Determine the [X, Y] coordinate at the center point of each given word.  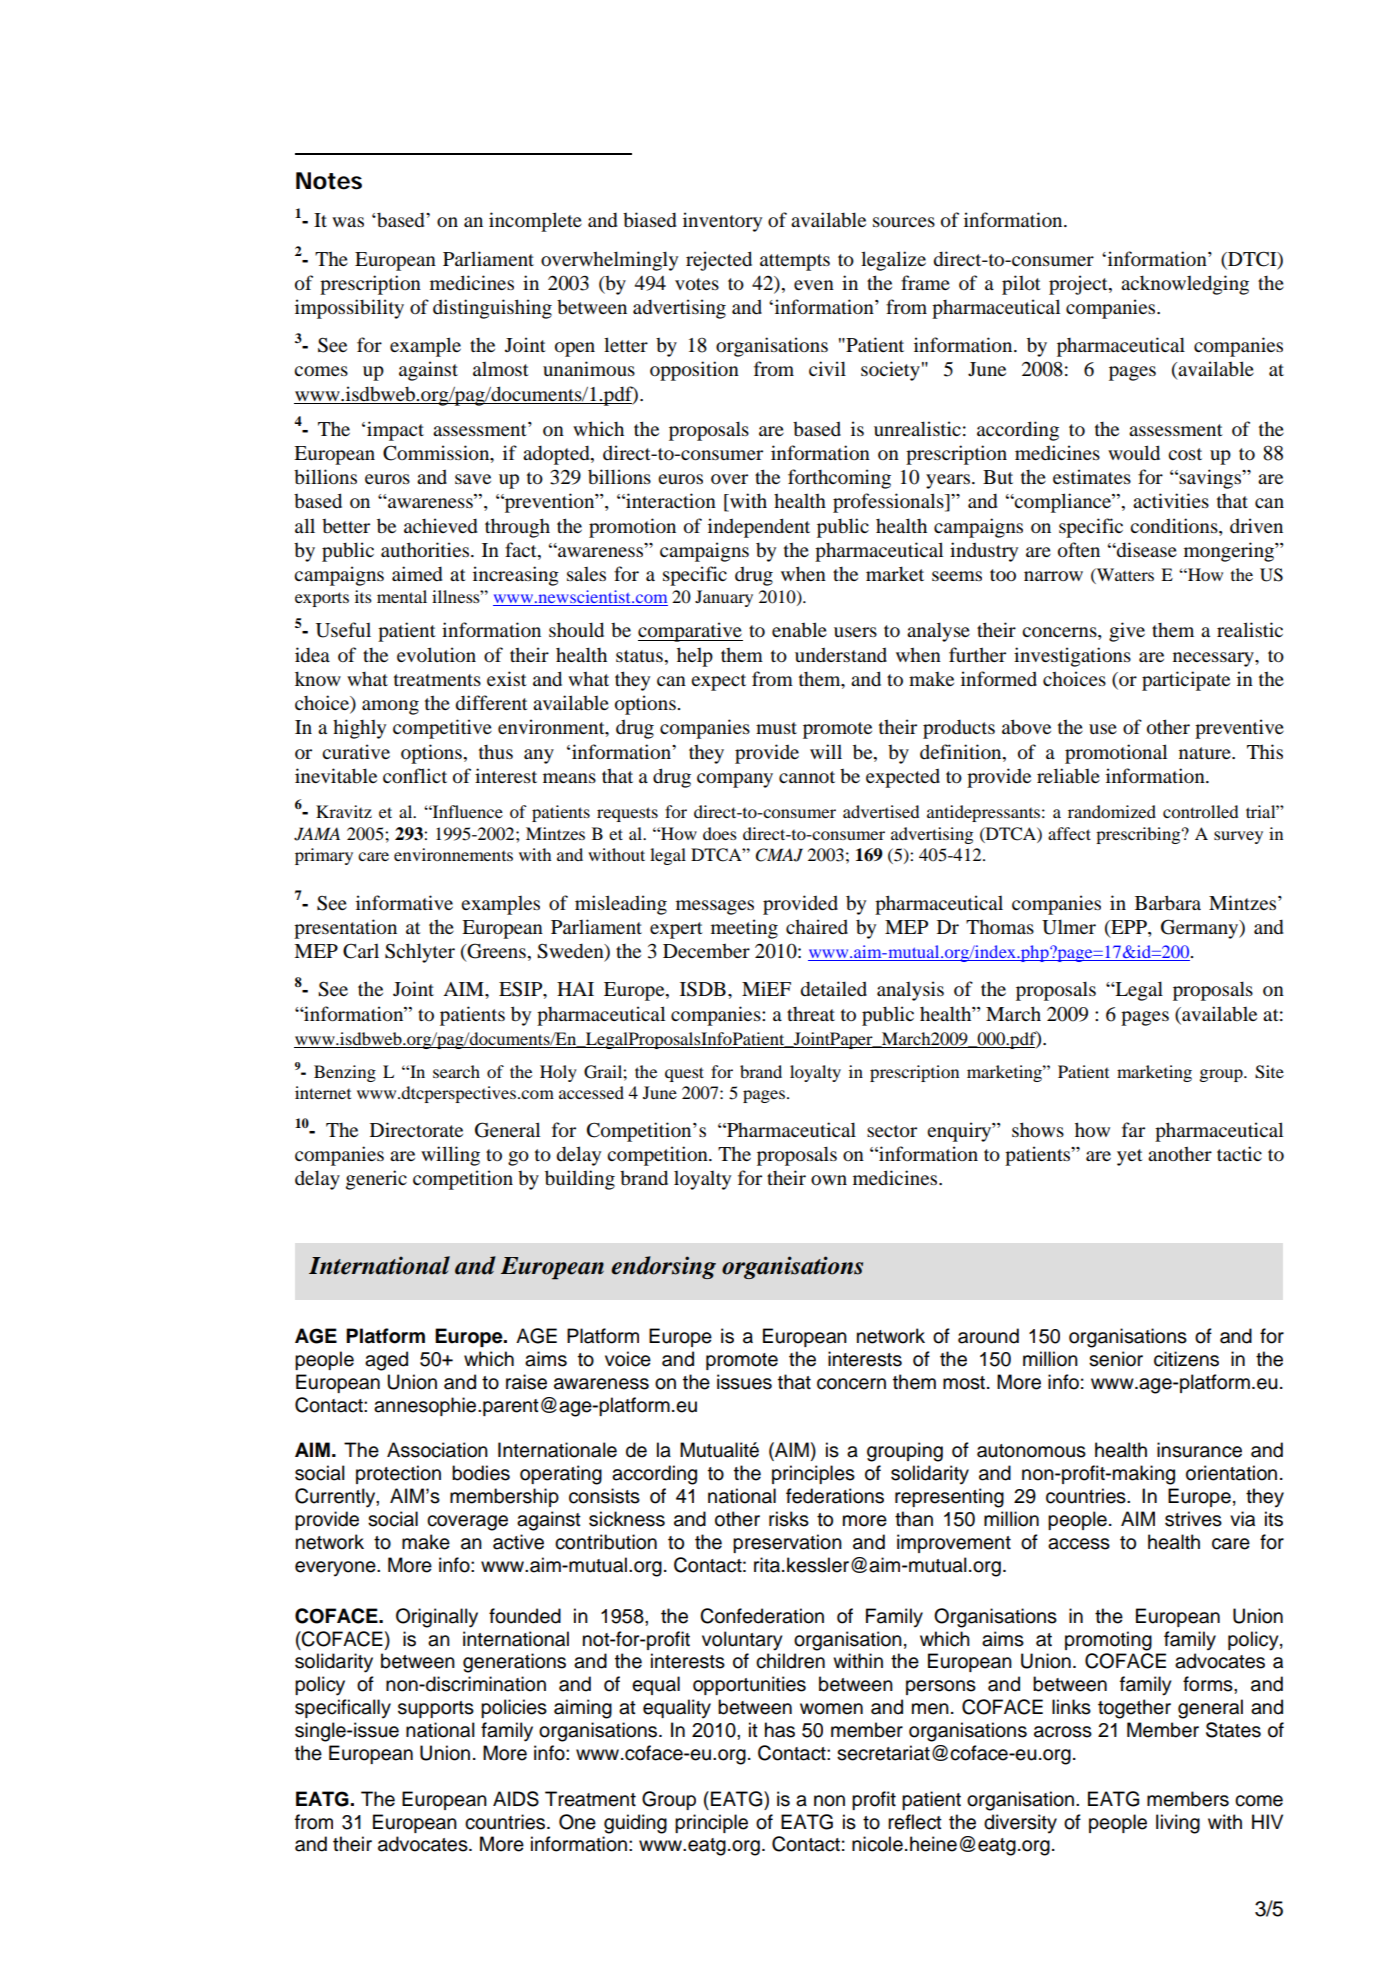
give [1127, 632]
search [456, 1071]
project [1079, 285]
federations [835, 1496]
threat [811, 1014]
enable [799, 629]
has [780, 1730]
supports [436, 1709]
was [348, 222]
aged [386, 1361]
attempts [795, 262]
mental [402, 596]
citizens [1186, 1359]
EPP [1129, 927]
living [1178, 1824]
